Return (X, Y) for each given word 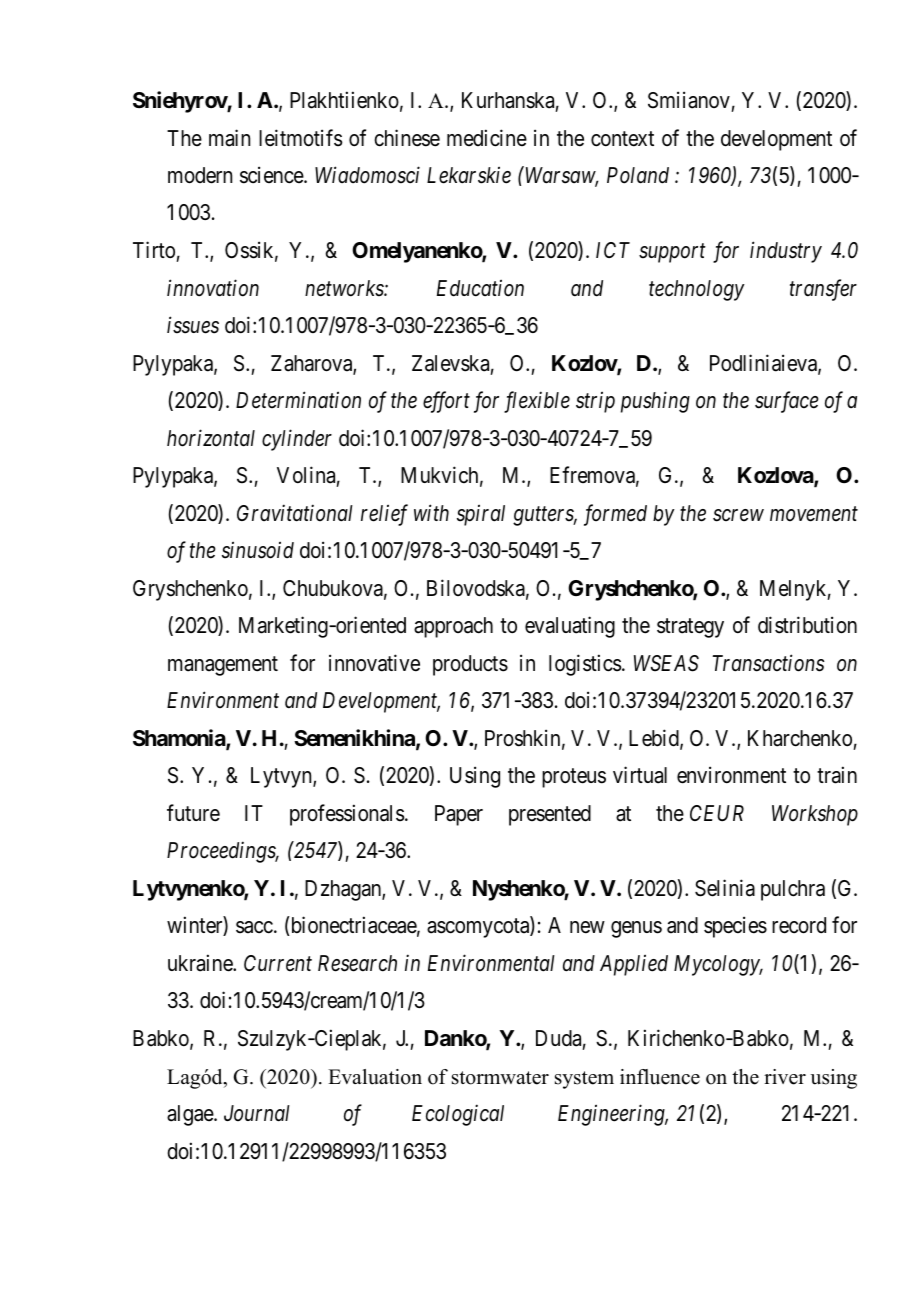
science (272, 175)
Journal (257, 1113)
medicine (487, 138)
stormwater (500, 1078)
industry (786, 252)
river (785, 1077)
